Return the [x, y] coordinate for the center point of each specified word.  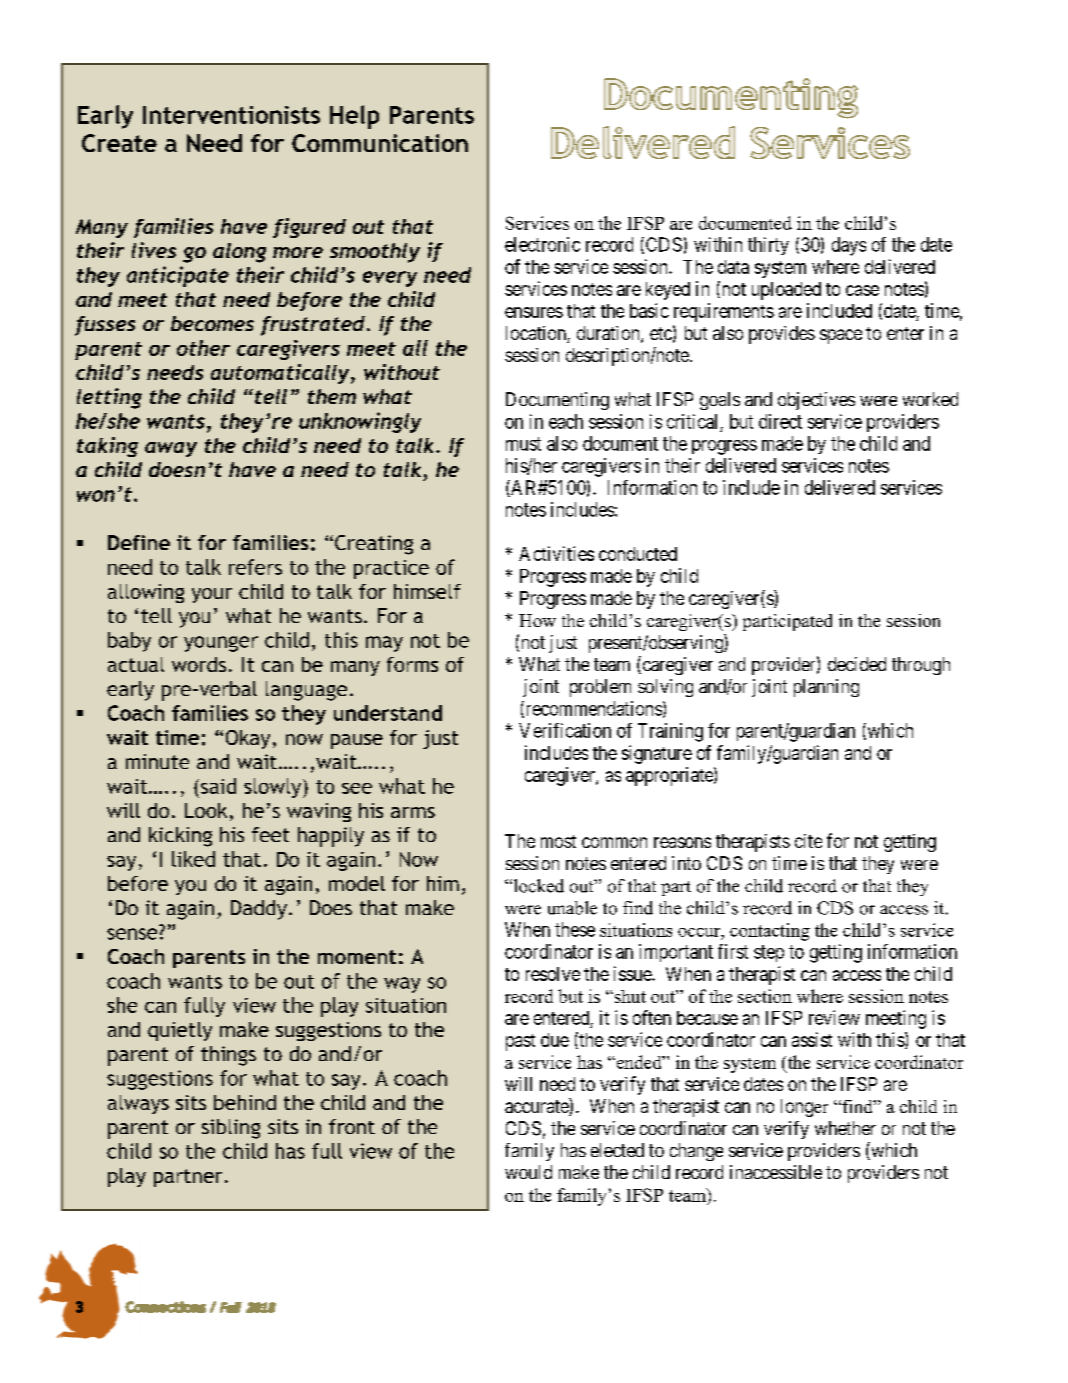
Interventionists [231, 115]
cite [808, 841]
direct [780, 421]
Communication [380, 143]
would [528, 1172]
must [523, 444]
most [558, 841]
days [849, 246]
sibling [231, 1129]
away [171, 449]
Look [206, 810]
